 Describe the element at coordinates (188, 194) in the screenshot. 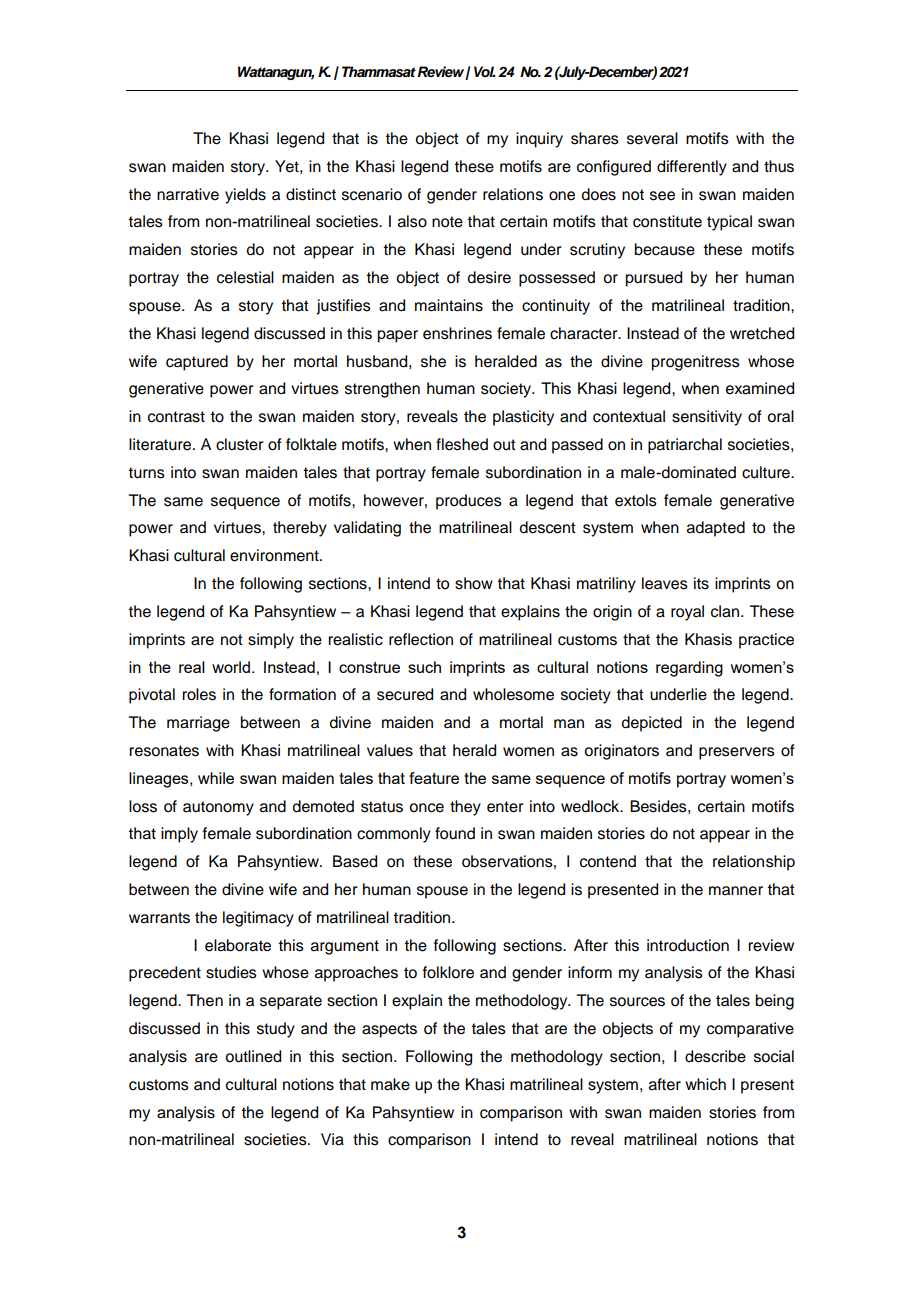

I see `narrative` at that location.
